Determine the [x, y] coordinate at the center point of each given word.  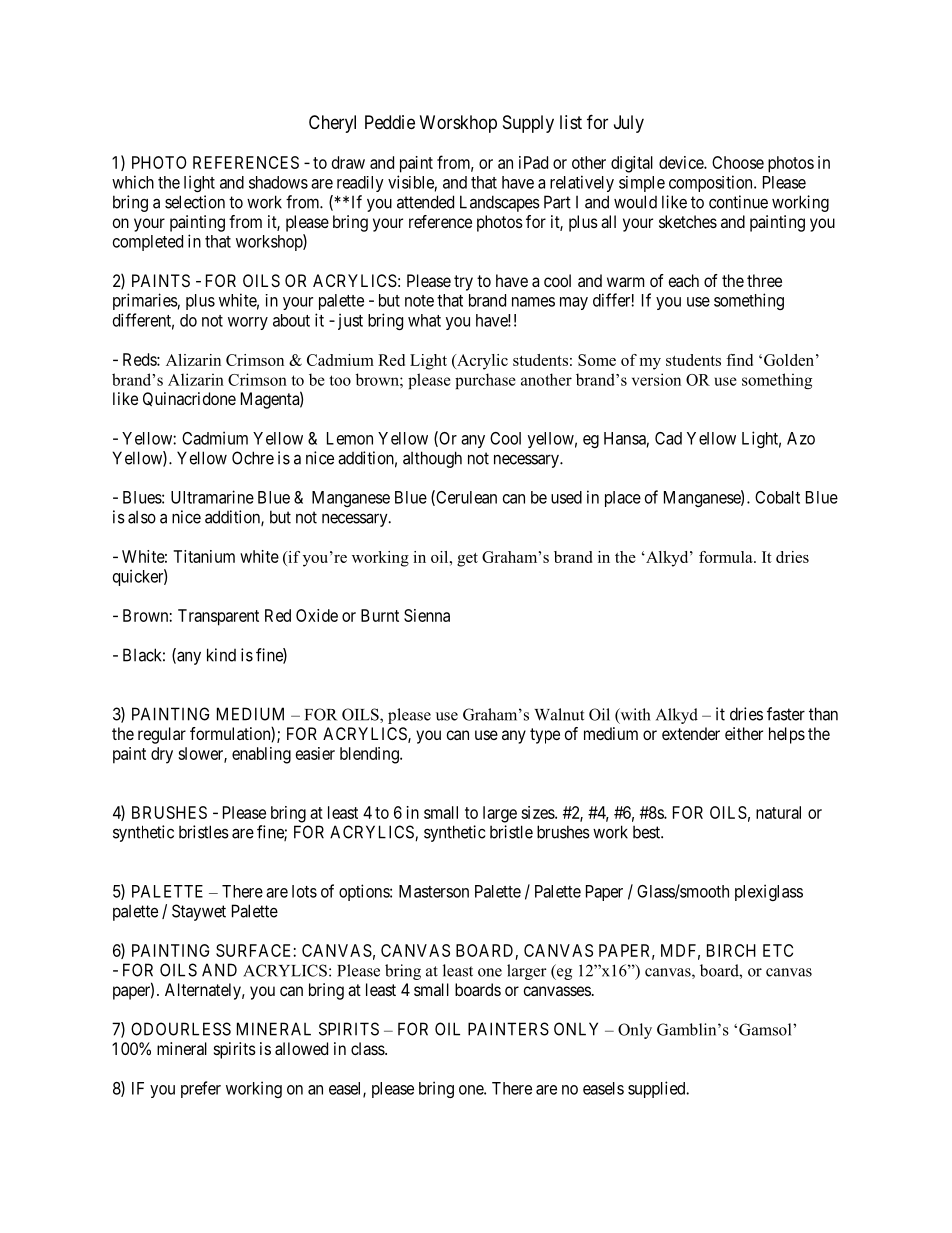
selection [195, 202]
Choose [738, 162]
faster [786, 714]
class [368, 1048]
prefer [201, 1089]
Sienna [427, 615]
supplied [658, 1089]
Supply [528, 124]
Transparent [218, 617]
